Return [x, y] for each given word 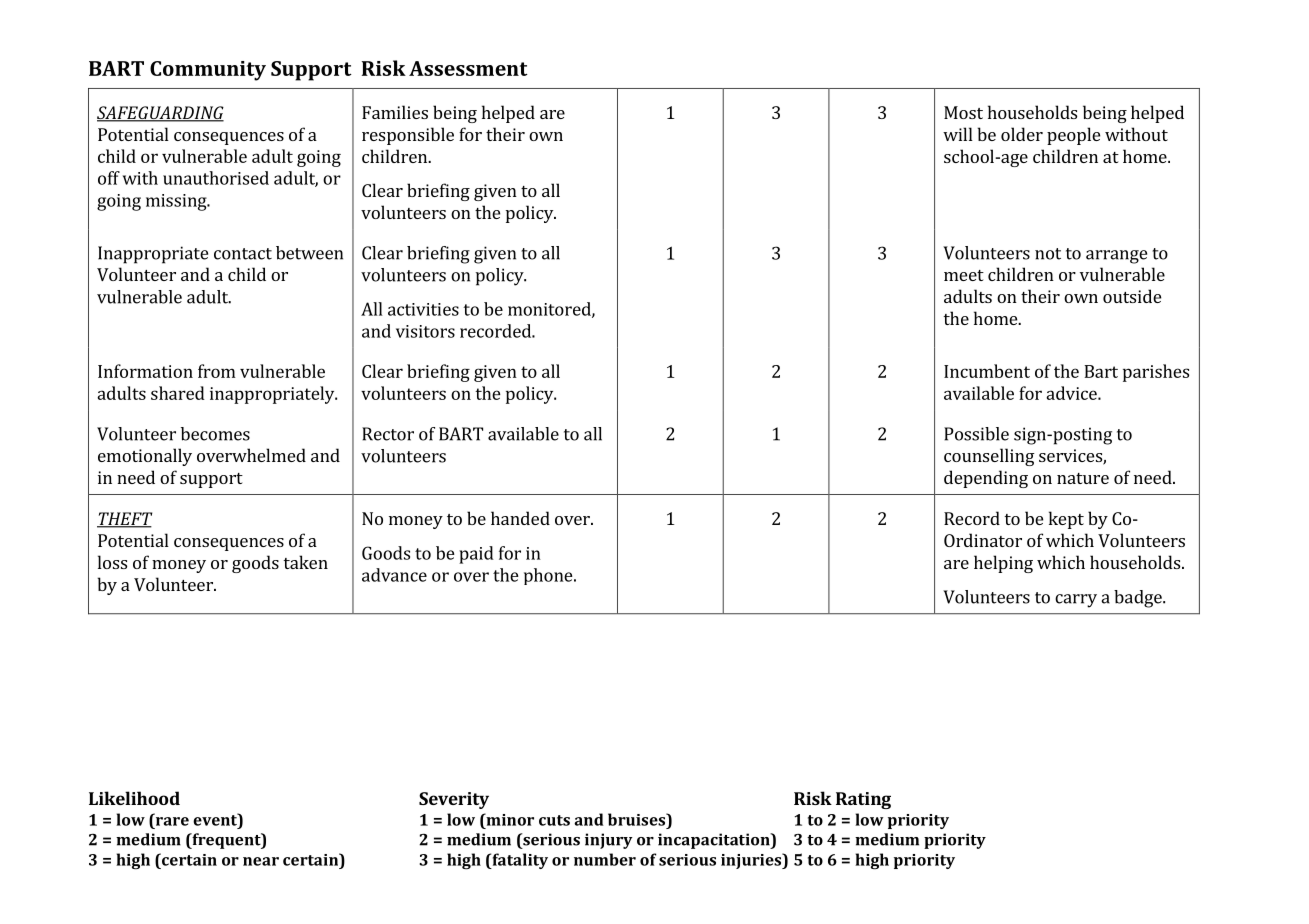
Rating [863, 800]
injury [609, 841]
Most [963, 112]
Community [208, 71]
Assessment [468, 68]
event [216, 819]
